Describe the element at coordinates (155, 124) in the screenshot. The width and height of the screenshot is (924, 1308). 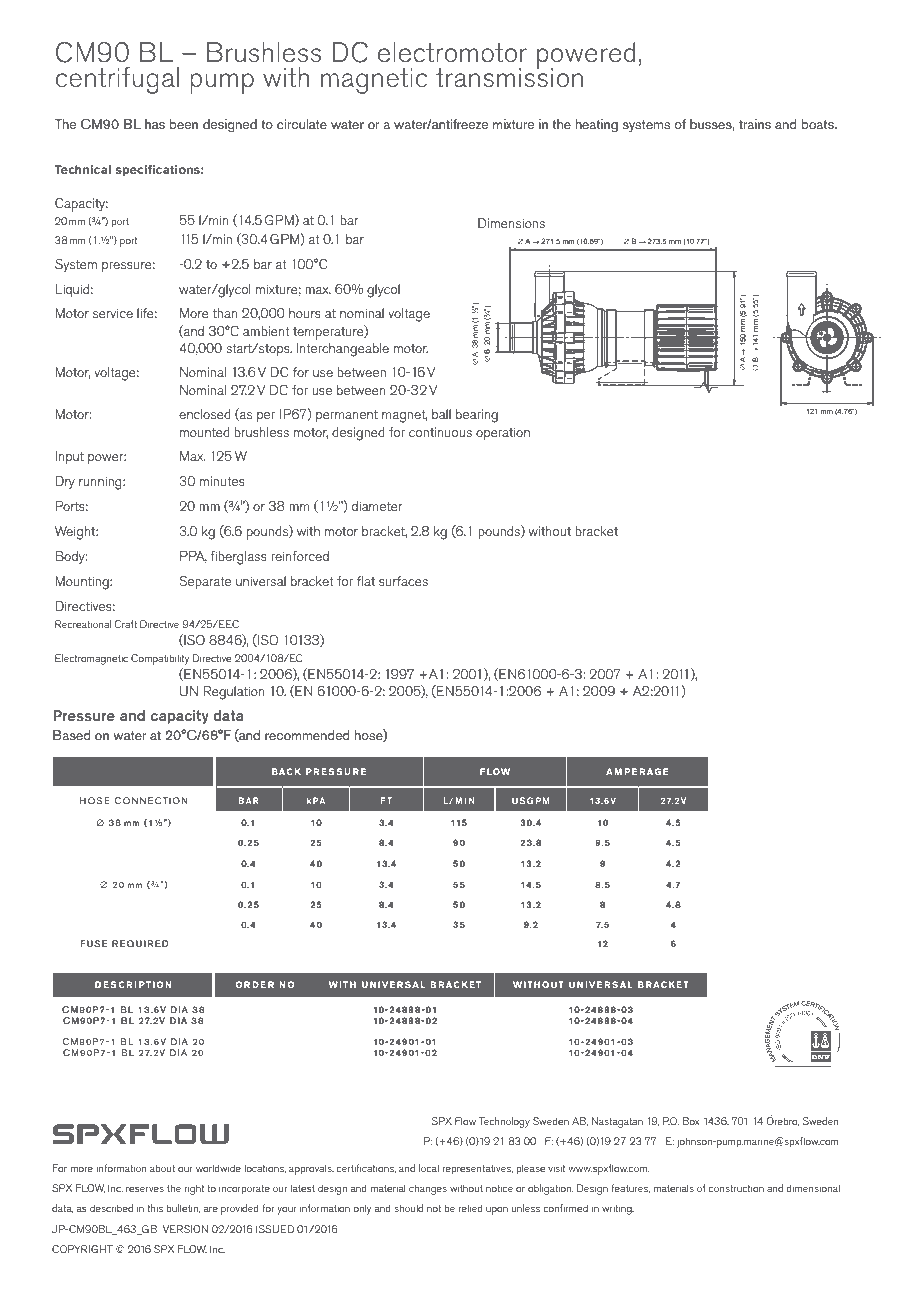
I see `has` at that location.
